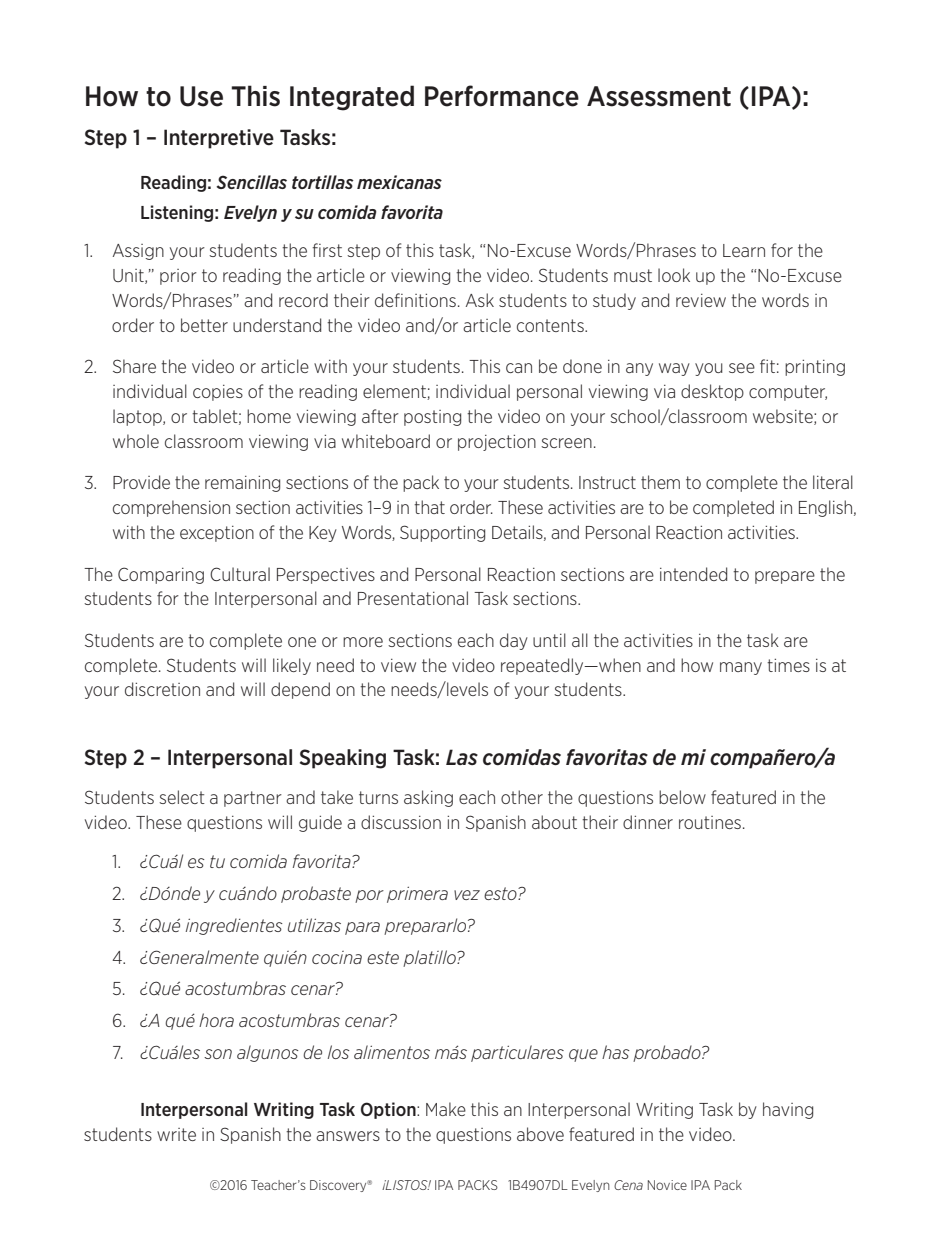 Image resolution: width=952 pixels, height=1233 pixels. I want to click on literal, so click(833, 482).
